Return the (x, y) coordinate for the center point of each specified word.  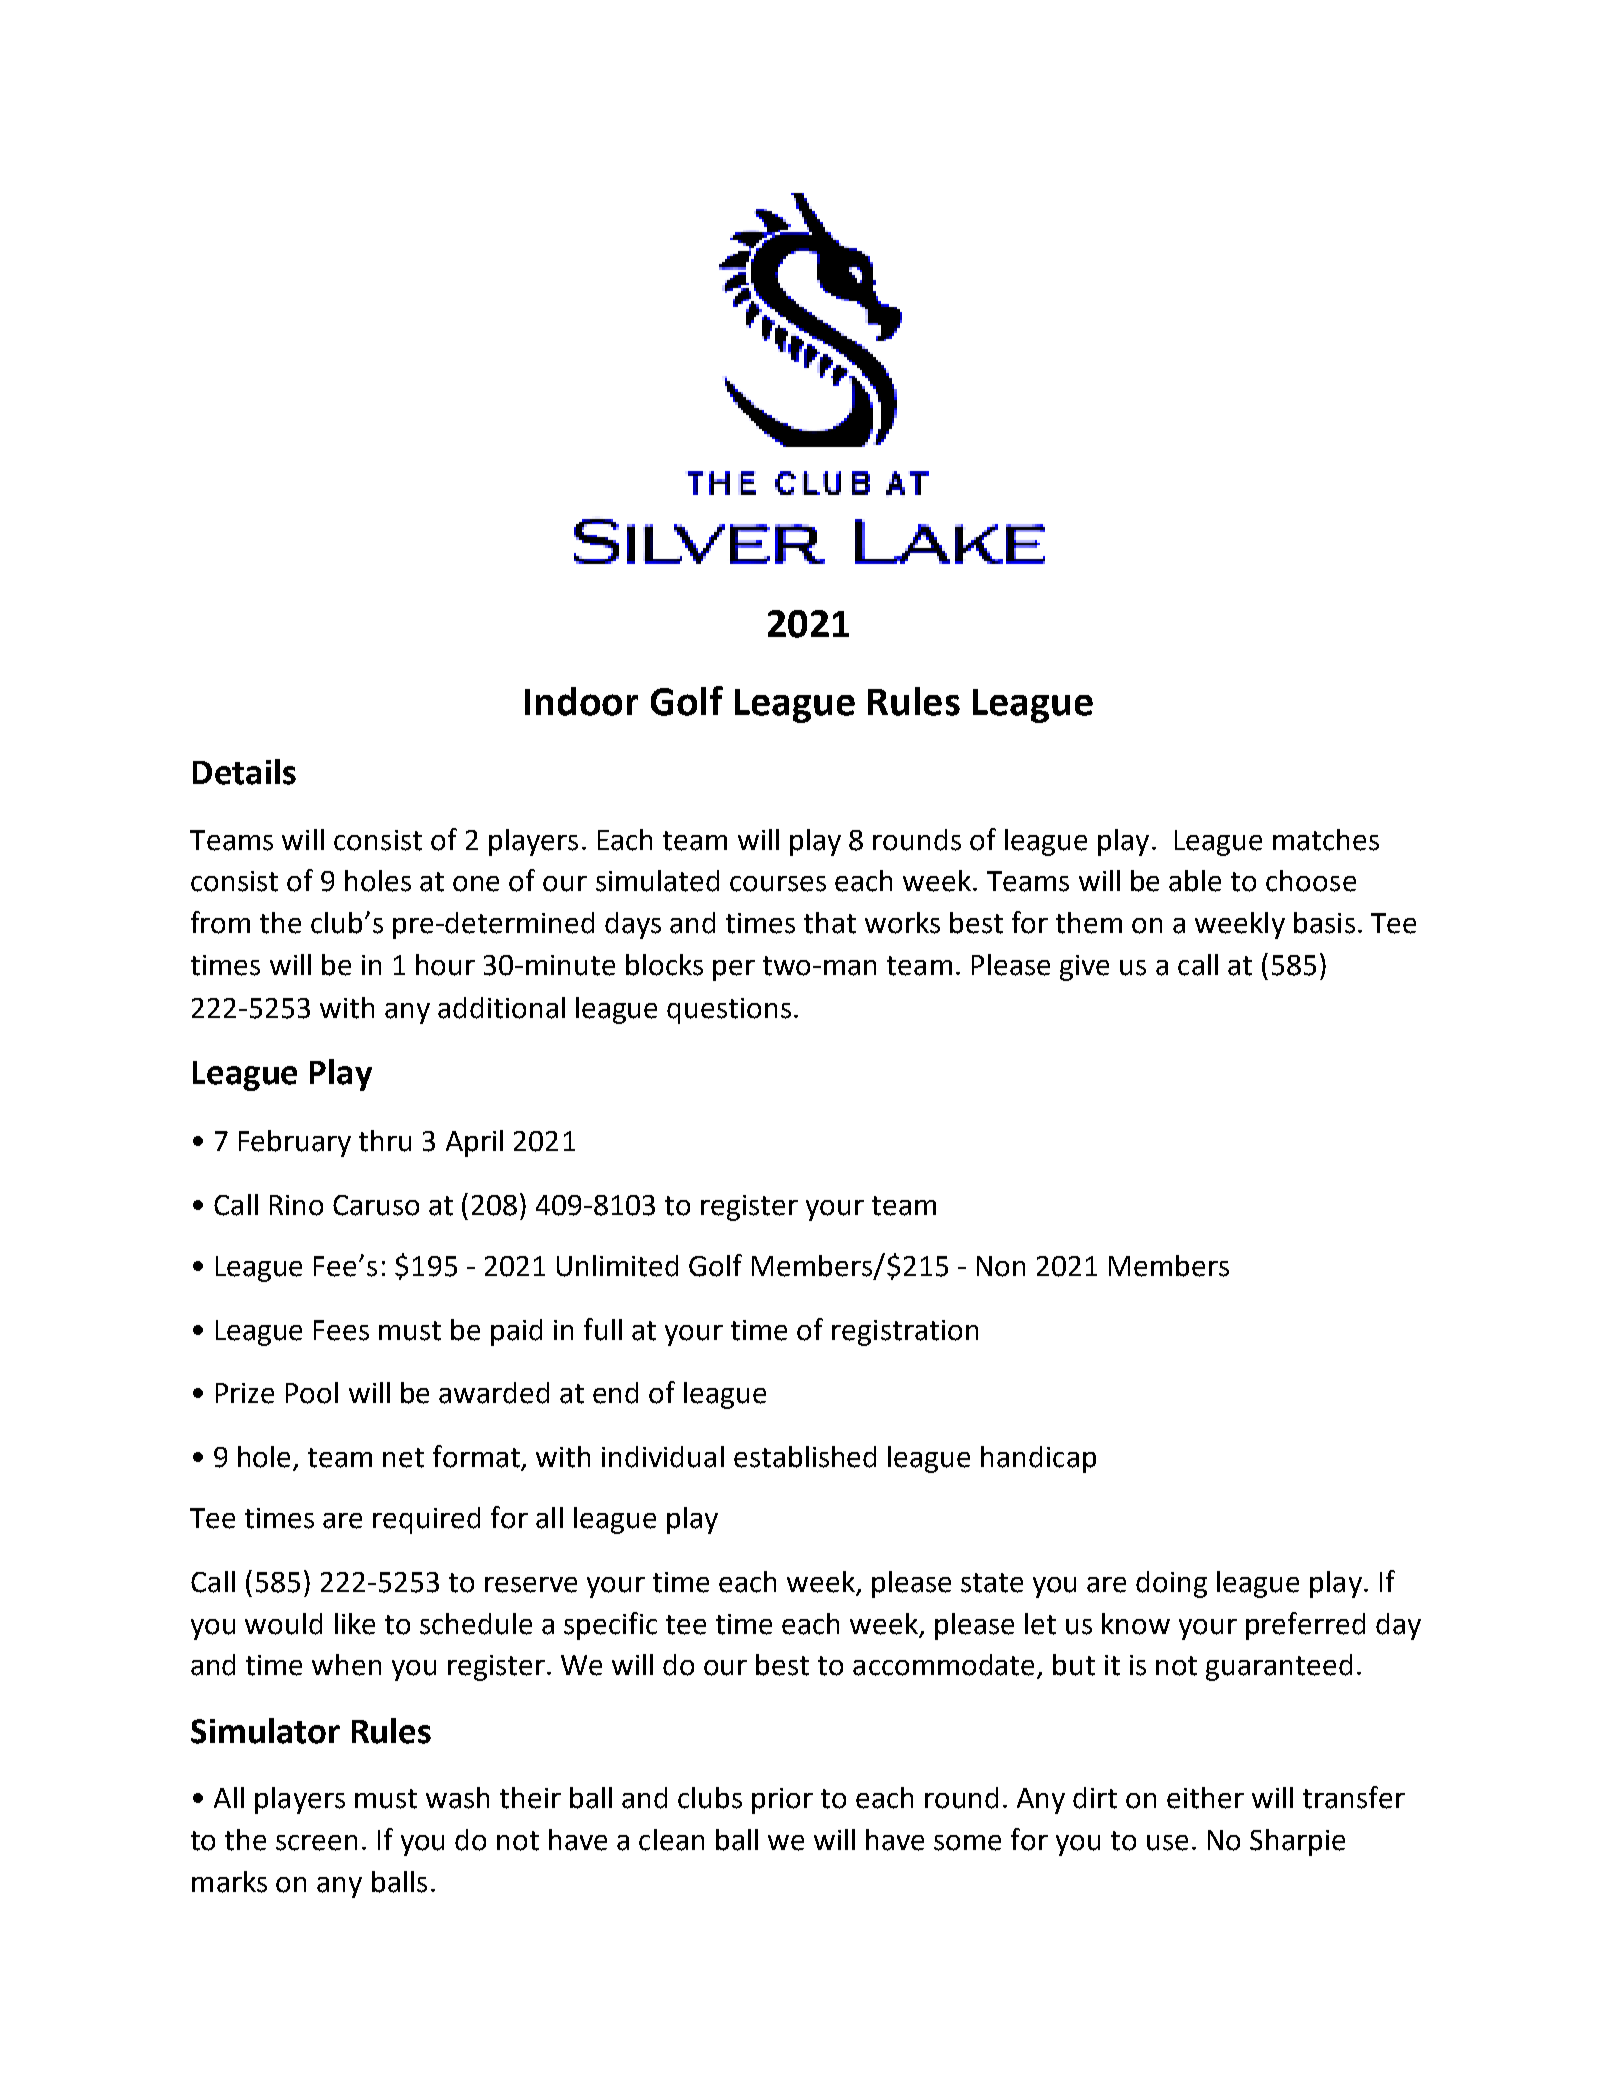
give (1084, 968)
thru (385, 1141)
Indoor (581, 701)
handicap (1038, 1459)
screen (316, 1843)
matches (1326, 840)
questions (729, 1011)
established (805, 1457)
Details (244, 772)
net (403, 1458)
